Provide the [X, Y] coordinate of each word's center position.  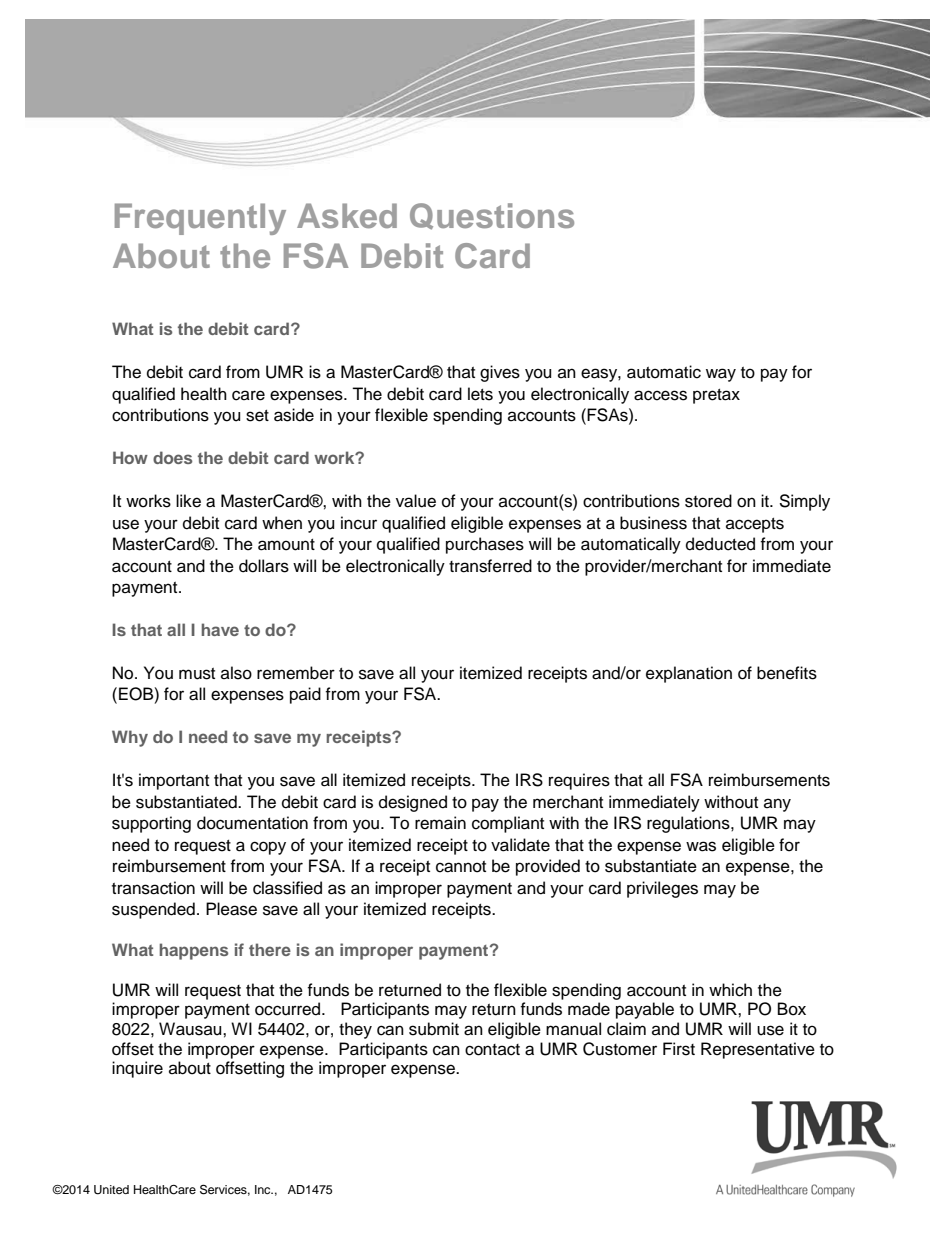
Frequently [200, 219]
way [721, 375]
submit [434, 1029]
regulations [689, 824]
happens [194, 951]
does [172, 457]
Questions [492, 216]
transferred [490, 566]
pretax [716, 396]
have [220, 629]
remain [440, 823]
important [174, 781]
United [111, 1190]
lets [480, 394]
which [730, 990]
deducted [720, 544]
